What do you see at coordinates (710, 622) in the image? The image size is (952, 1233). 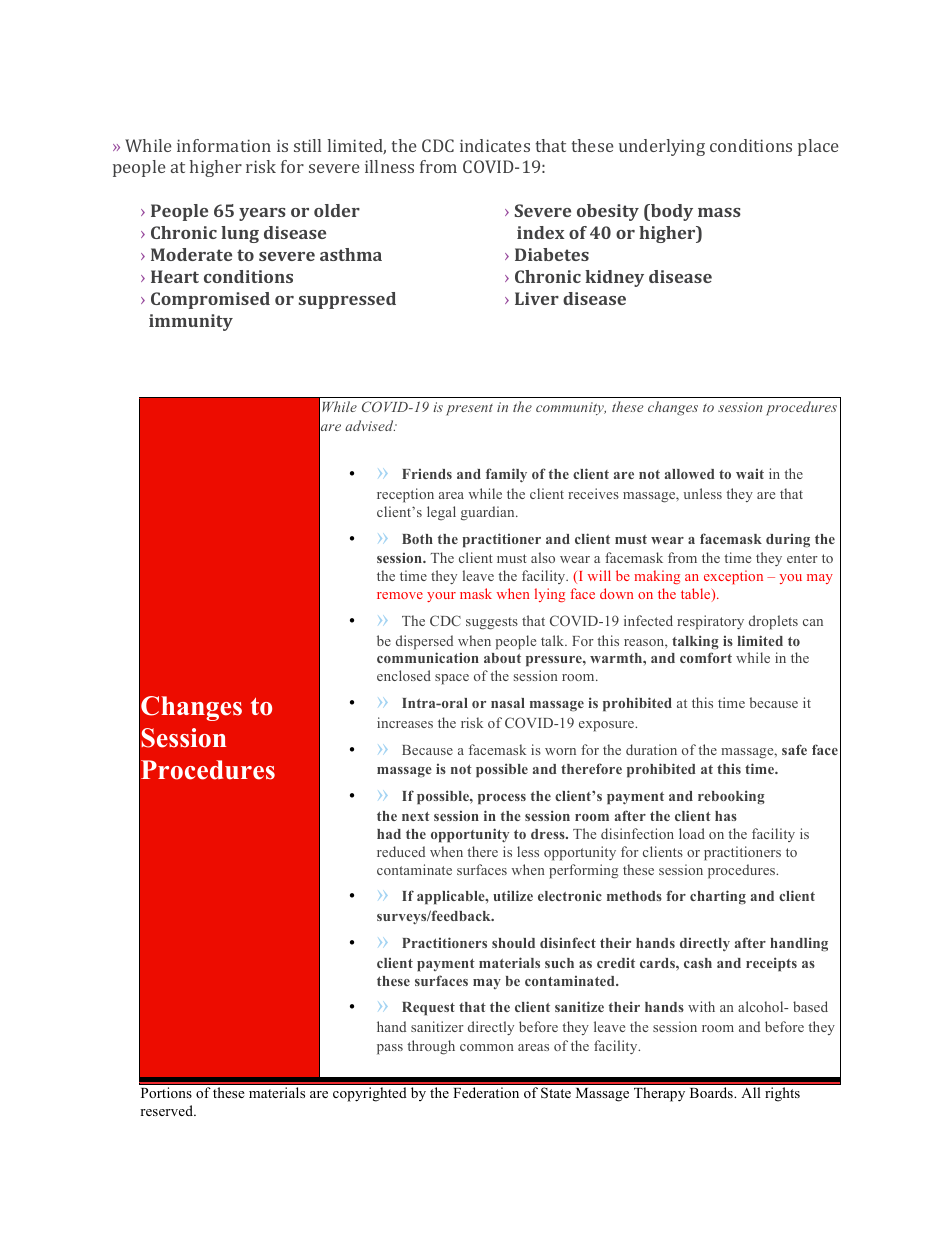 I see `respiratory` at bounding box center [710, 622].
